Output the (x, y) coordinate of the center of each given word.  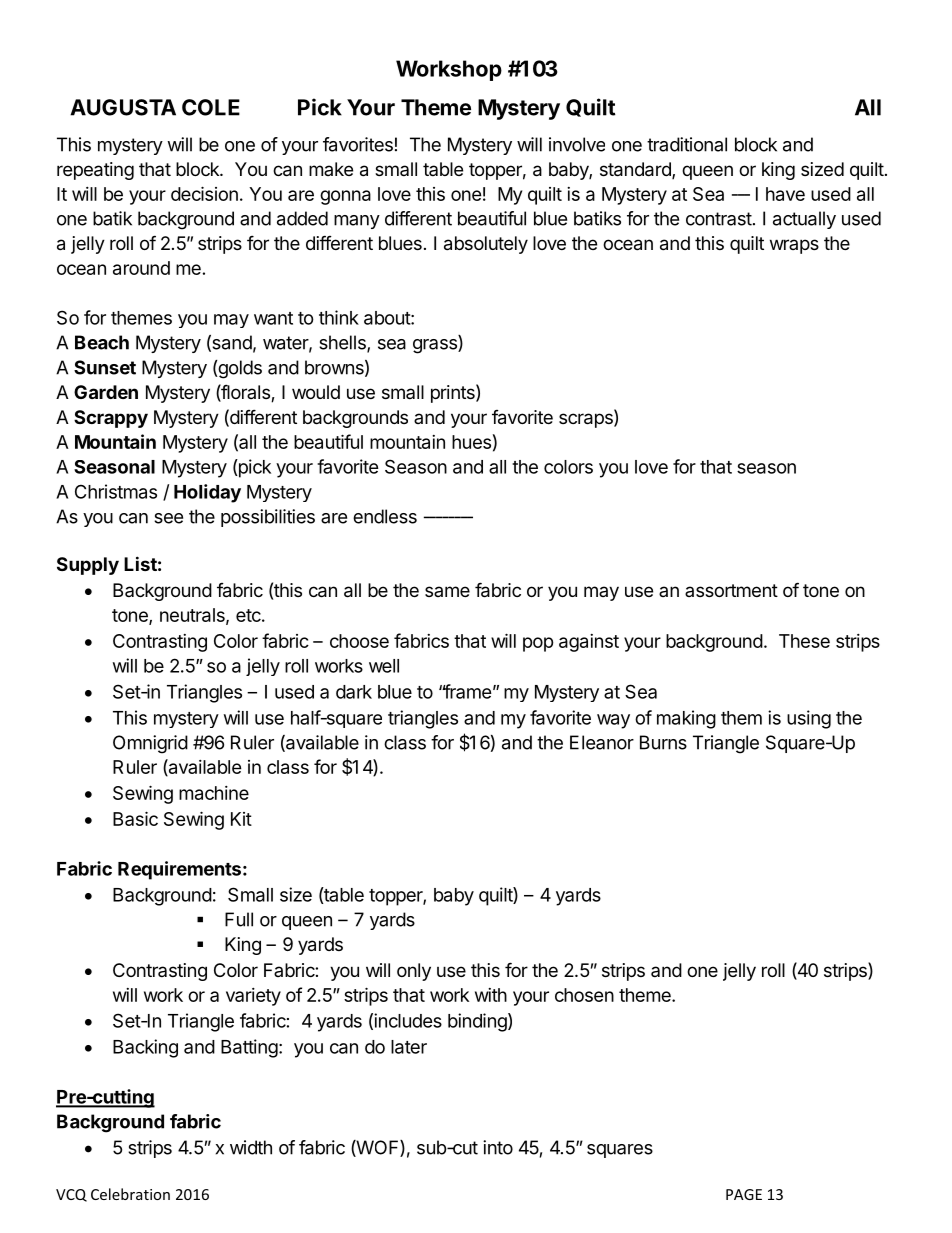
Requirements (179, 870)
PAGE (744, 1194)
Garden (106, 392)
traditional (687, 144)
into (498, 1147)
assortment (731, 590)
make (331, 169)
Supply (88, 566)
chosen (584, 995)
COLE (211, 107)
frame (467, 691)
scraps (587, 420)
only (414, 972)
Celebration (130, 1194)
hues (471, 442)
